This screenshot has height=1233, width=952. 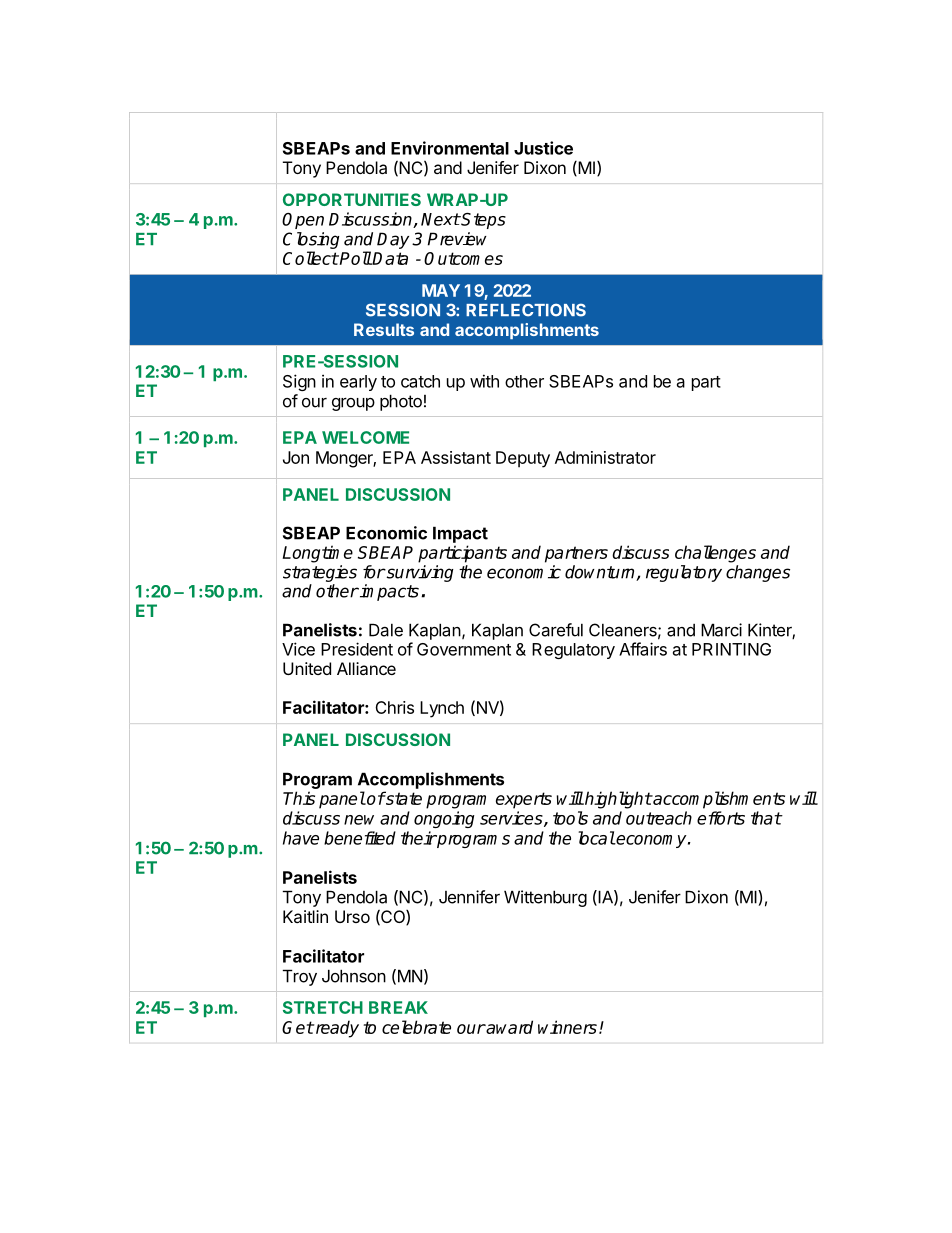 What do you see at coordinates (483, 221) in the screenshot?
I see `Steps` at bounding box center [483, 221].
